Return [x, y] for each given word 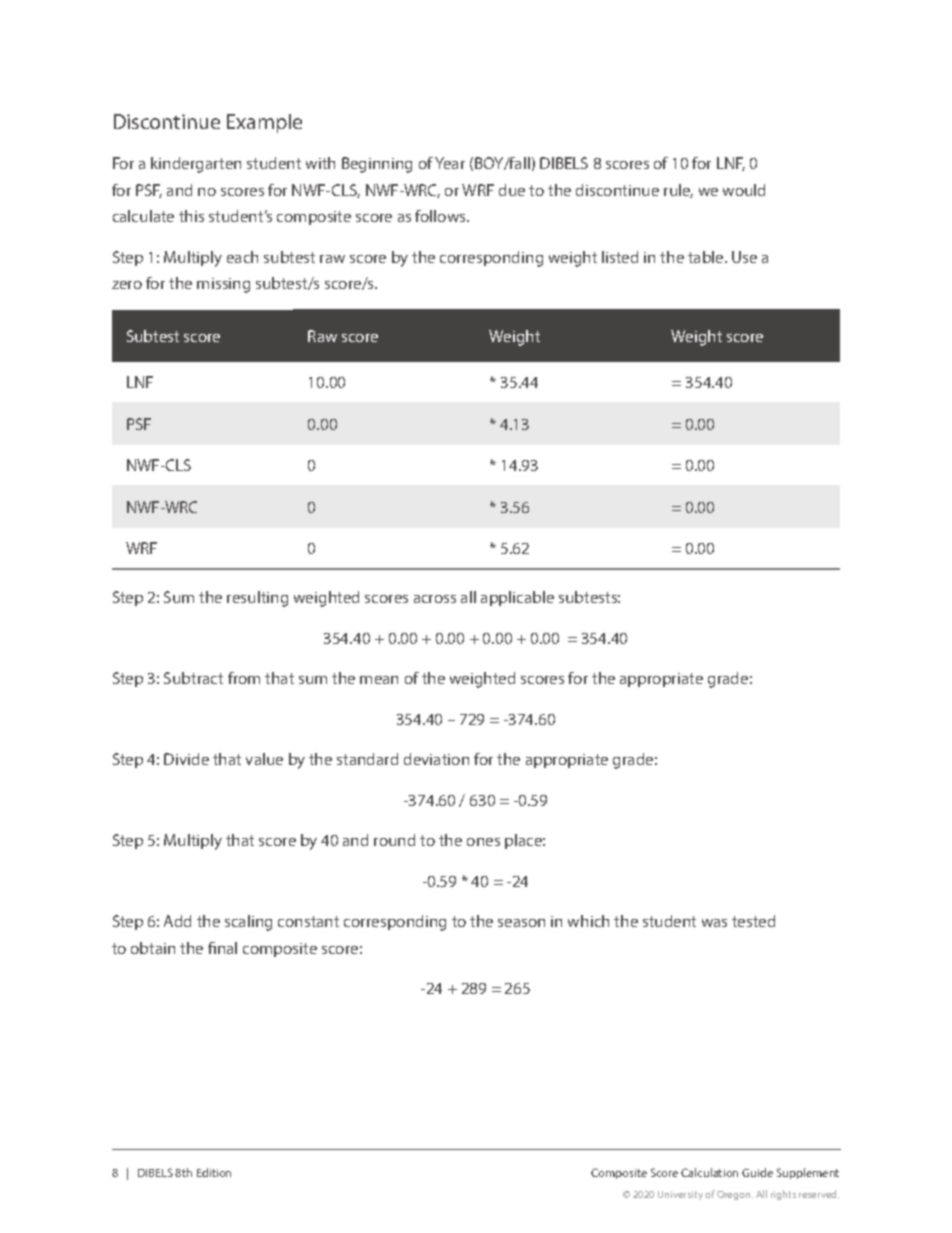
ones [483, 842]
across [435, 599]
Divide [186, 759]
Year [450, 163]
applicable [517, 598]
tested [753, 921]
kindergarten [196, 165]
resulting [257, 599]
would [744, 190]
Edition [214, 1172]
